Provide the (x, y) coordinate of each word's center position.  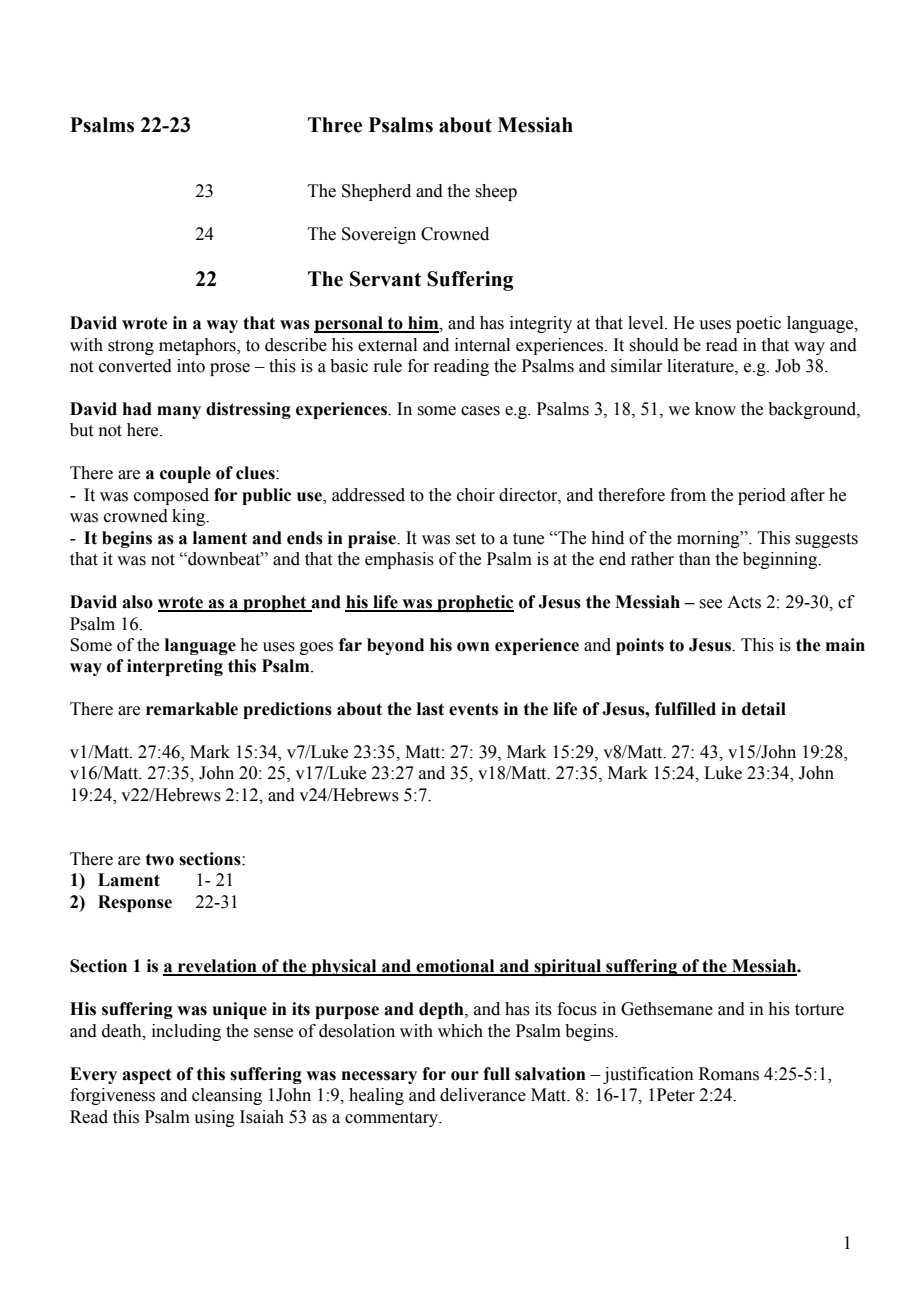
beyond (395, 646)
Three (335, 125)
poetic (758, 324)
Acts (744, 602)
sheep (496, 192)
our (465, 1076)
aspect (146, 1076)
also (137, 602)
